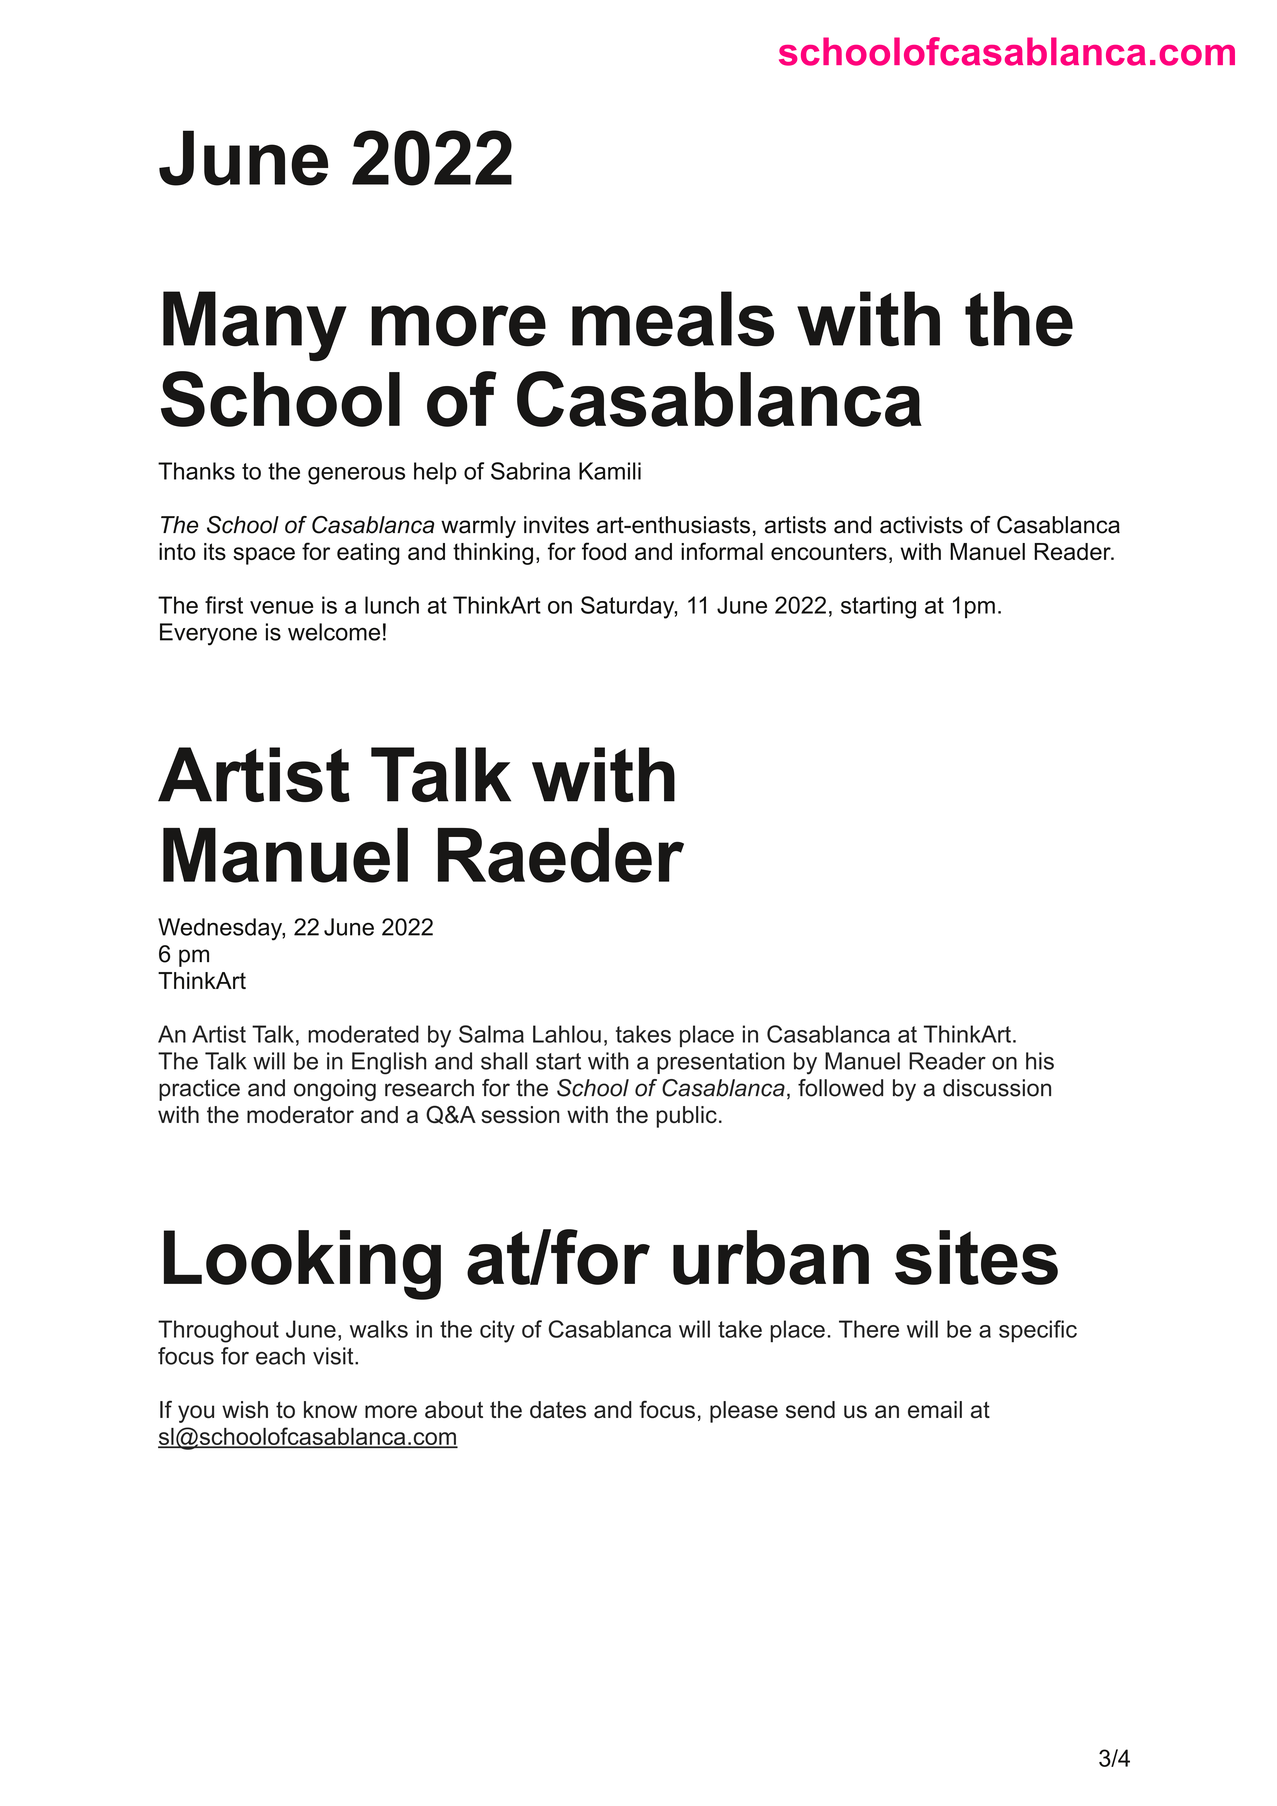 The image size is (1277, 1806). I want to click on his, so click(1040, 1061).
